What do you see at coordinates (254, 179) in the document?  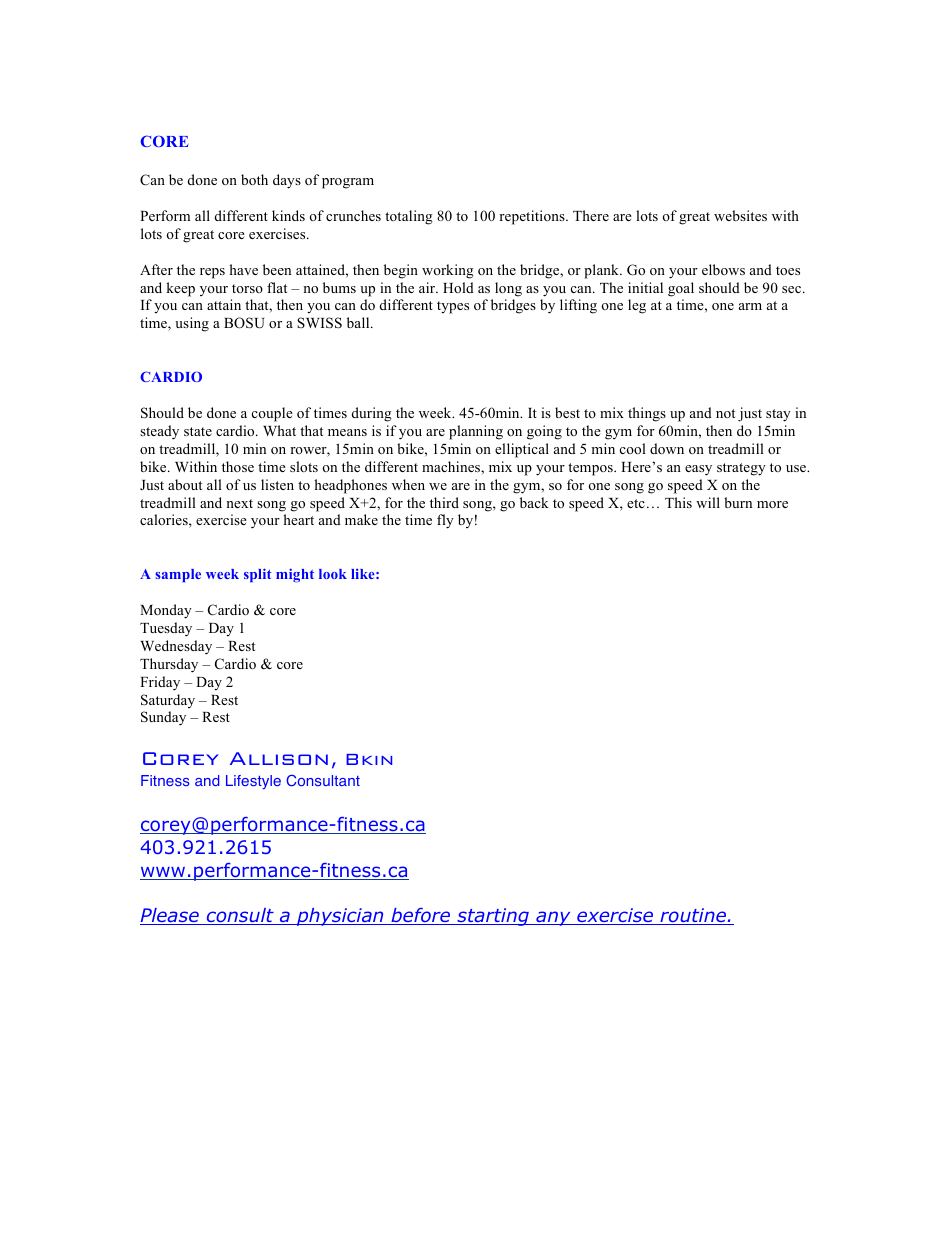 I see `both` at bounding box center [254, 179].
